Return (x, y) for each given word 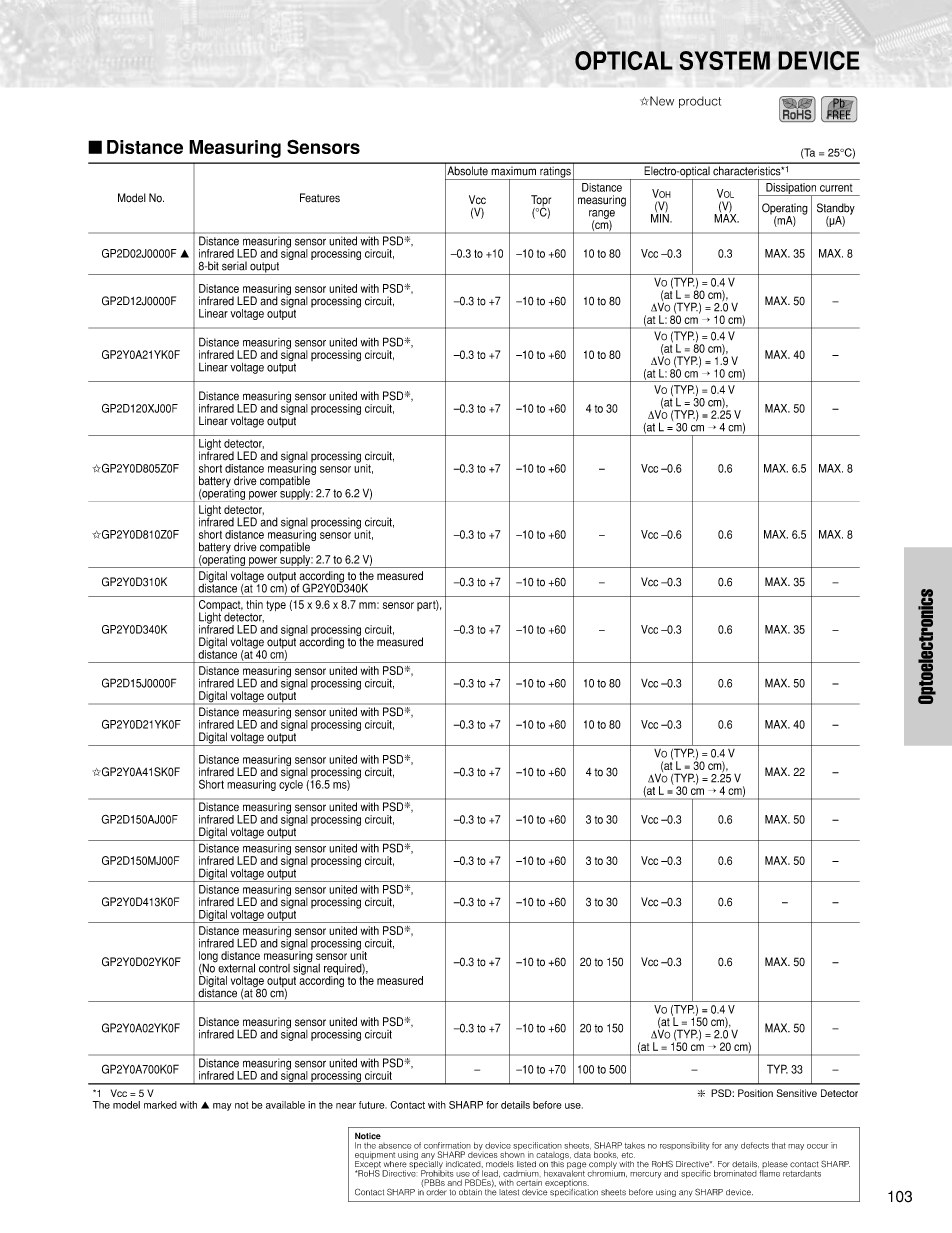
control (274, 968)
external (235, 967)
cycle (291, 784)
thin (254, 604)
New (661, 101)
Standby (836, 210)
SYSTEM (724, 60)
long (208, 958)
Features (320, 198)
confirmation (447, 1145)
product (700, 102)
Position (755, 1093)
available (285, 1105)
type (276, 606)
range (602, 215)
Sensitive (797, 1093)
